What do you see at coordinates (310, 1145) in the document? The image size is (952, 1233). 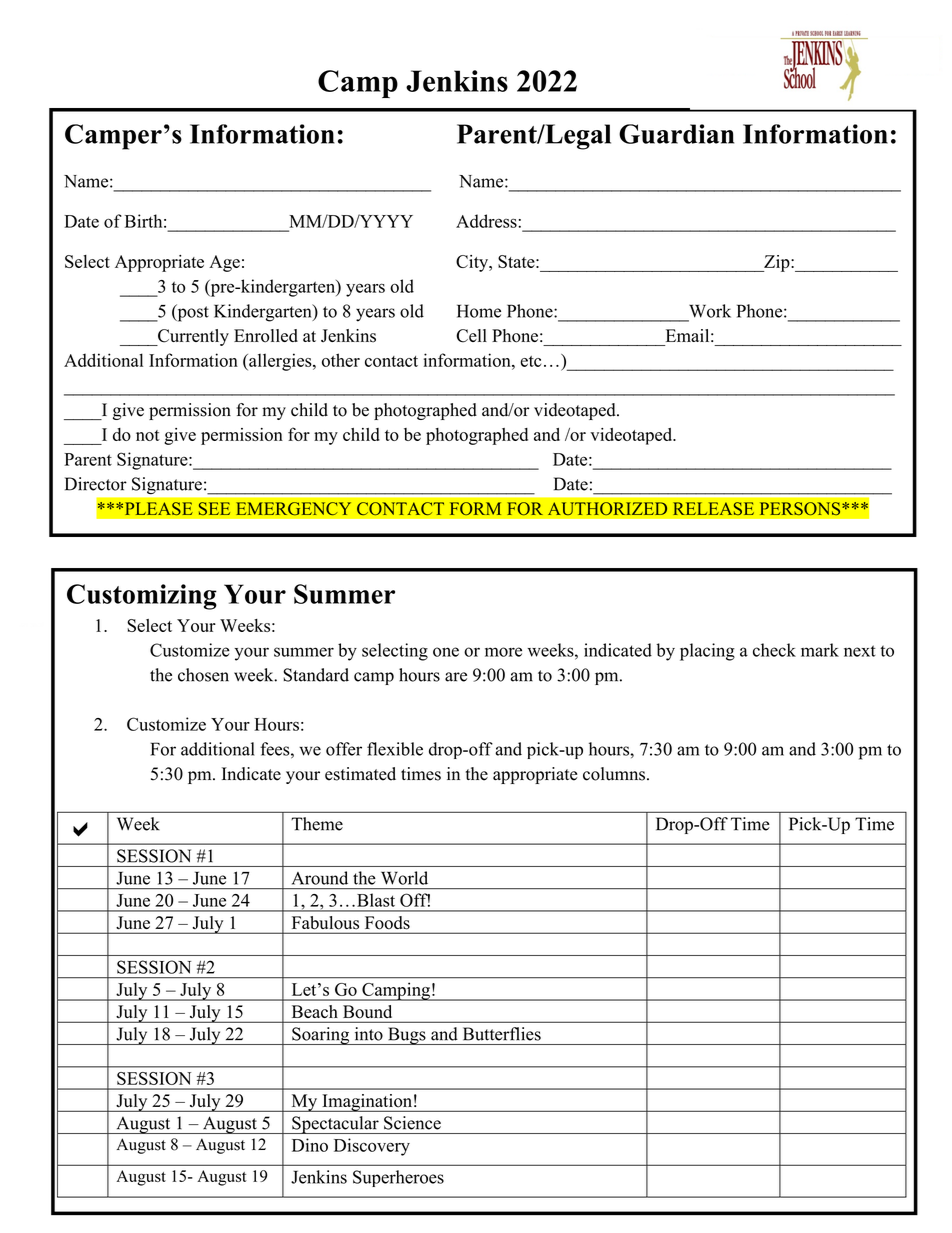 I see `Dino` at bounding box center [310, 1145].
